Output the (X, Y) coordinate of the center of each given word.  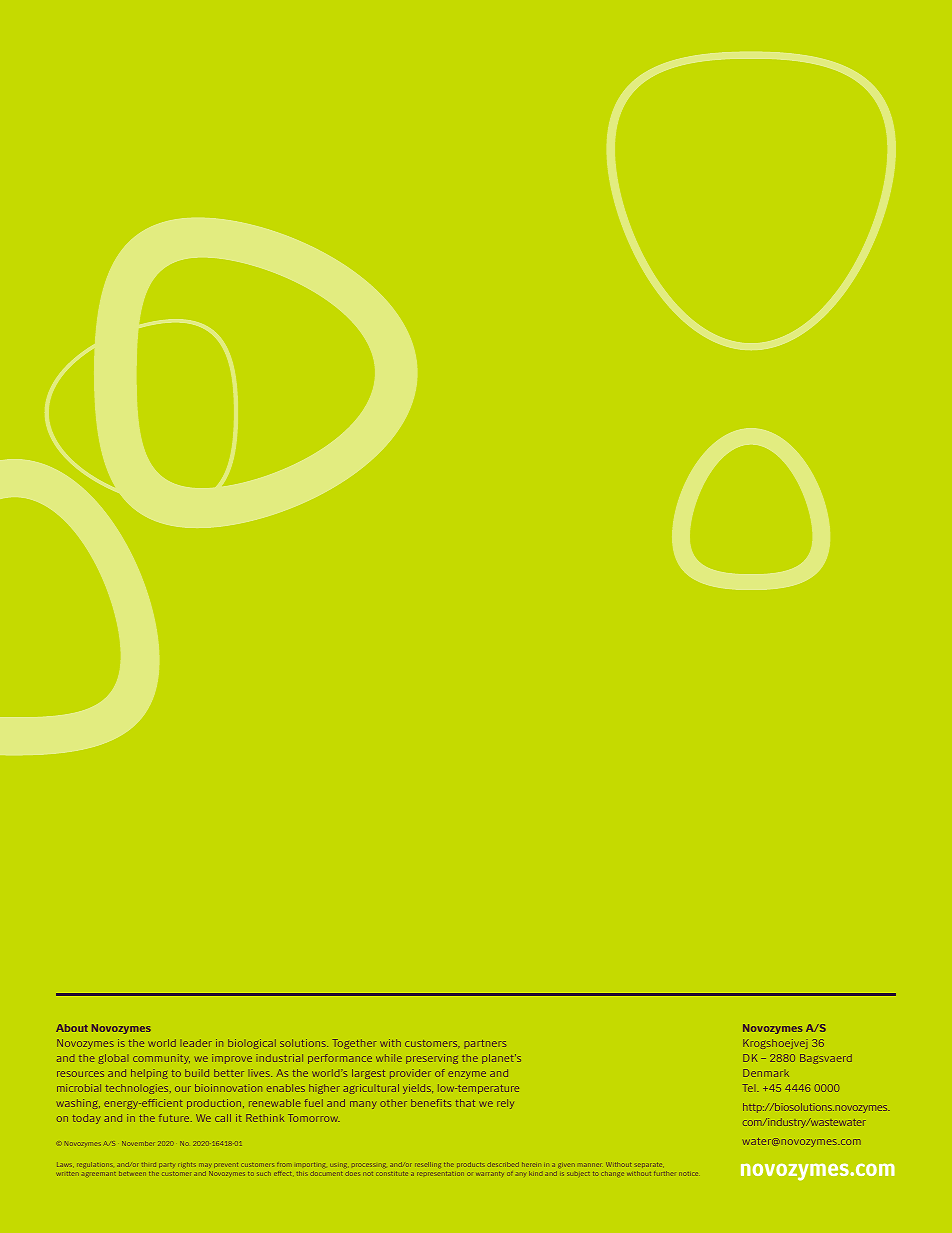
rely (505, 1104)
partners (485, 1044)
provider (410, 1074)
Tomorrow (314, 1118)
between (132, 1173)
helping (149, 1074)
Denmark (766, 1073)
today (86, 1119)
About (72, 1028)
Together (354, 1044)
